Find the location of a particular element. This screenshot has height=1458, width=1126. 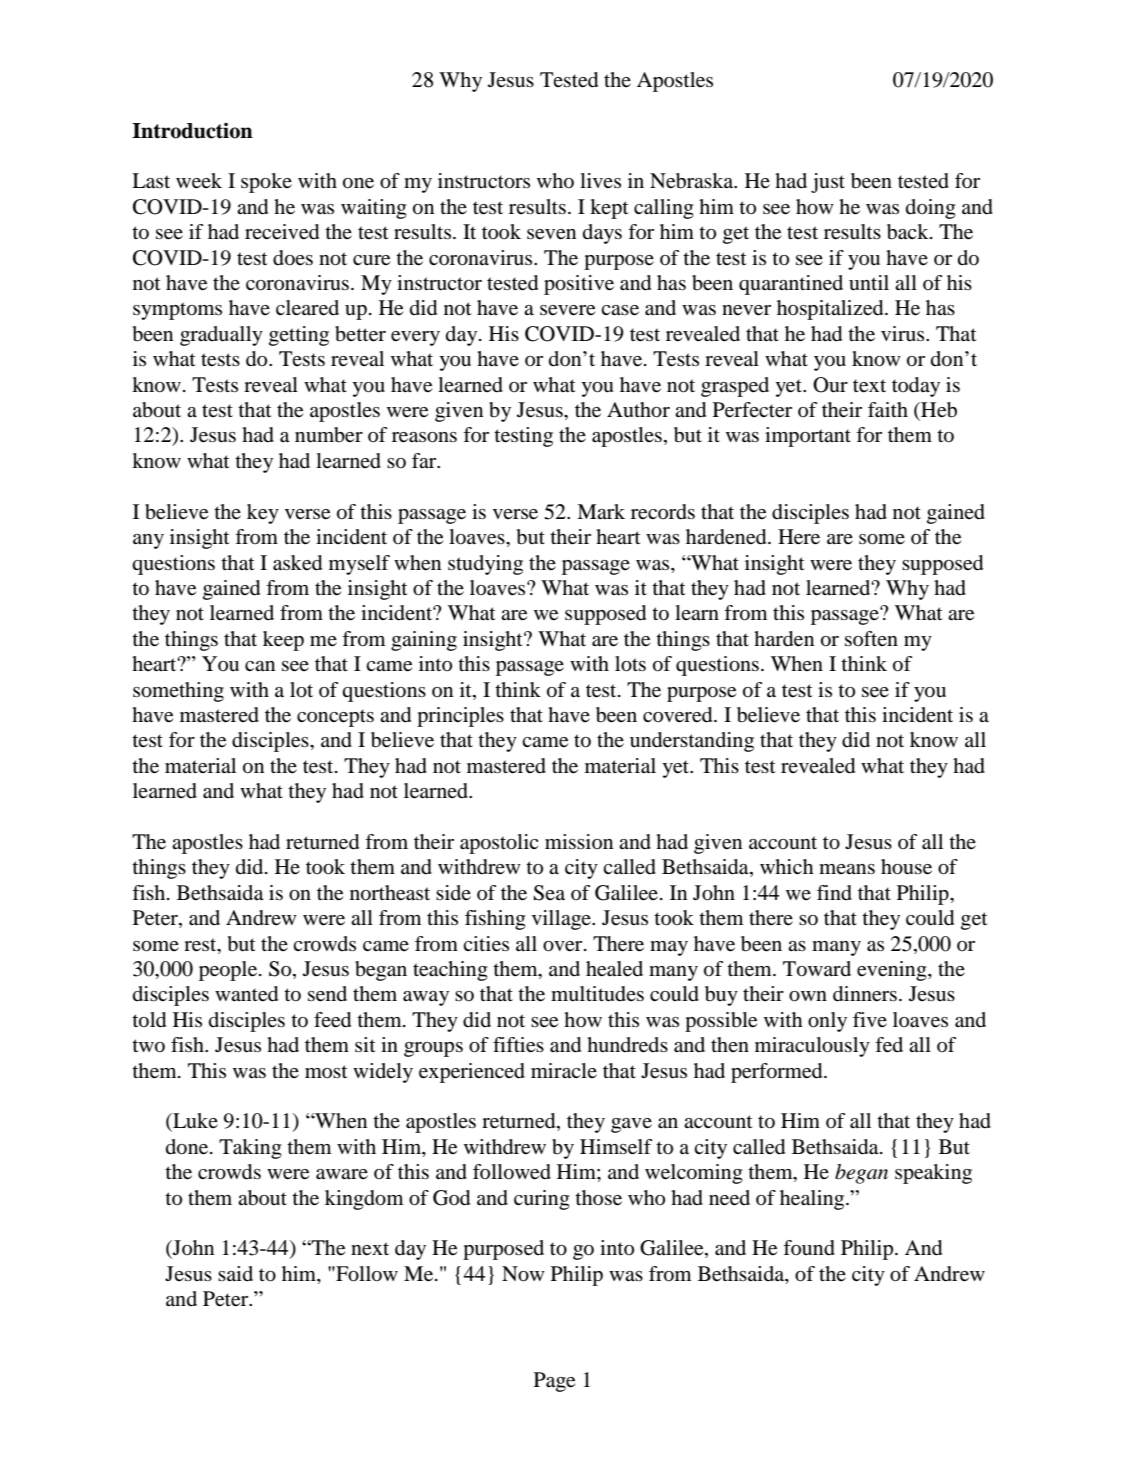

lives is located at coordinates (600, 180).
